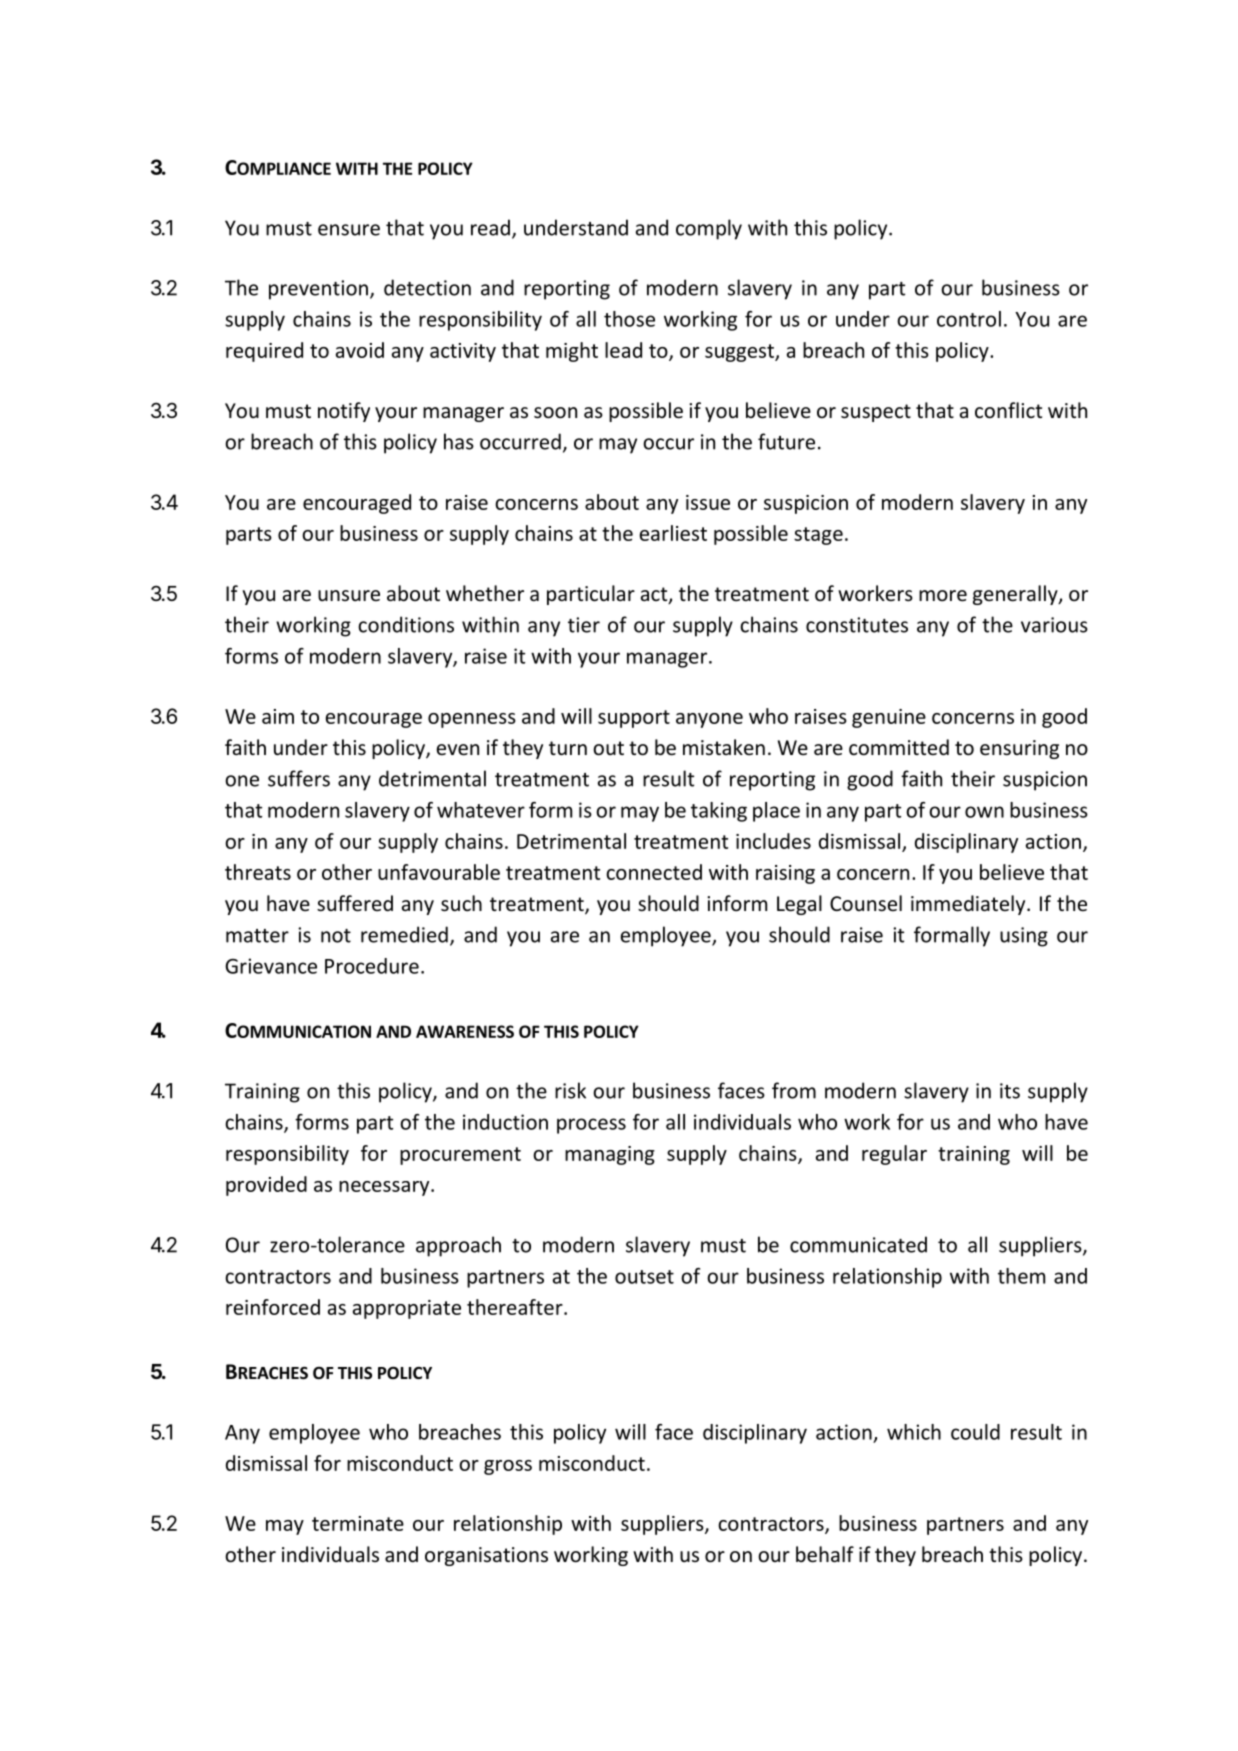  What do you see at coordinates (969, 905) in the document?
I see `immediately` at bounding box center [969, 905].
